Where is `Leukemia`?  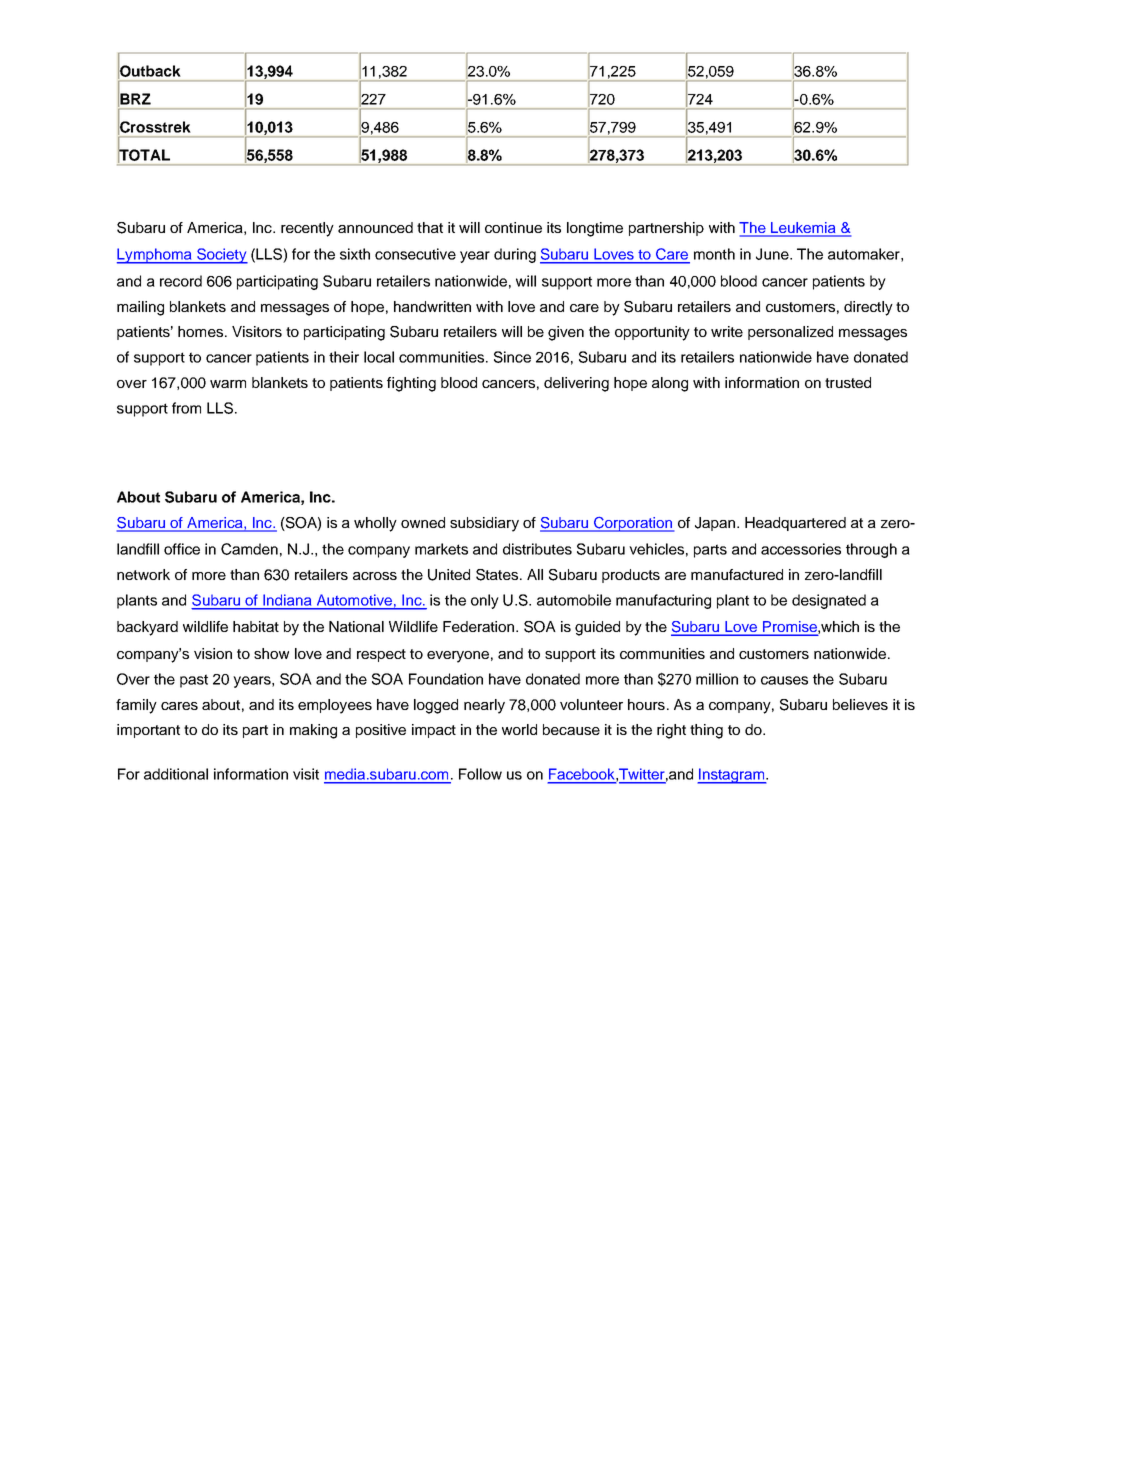
Leukemia is located at coordinates (803, 229).
